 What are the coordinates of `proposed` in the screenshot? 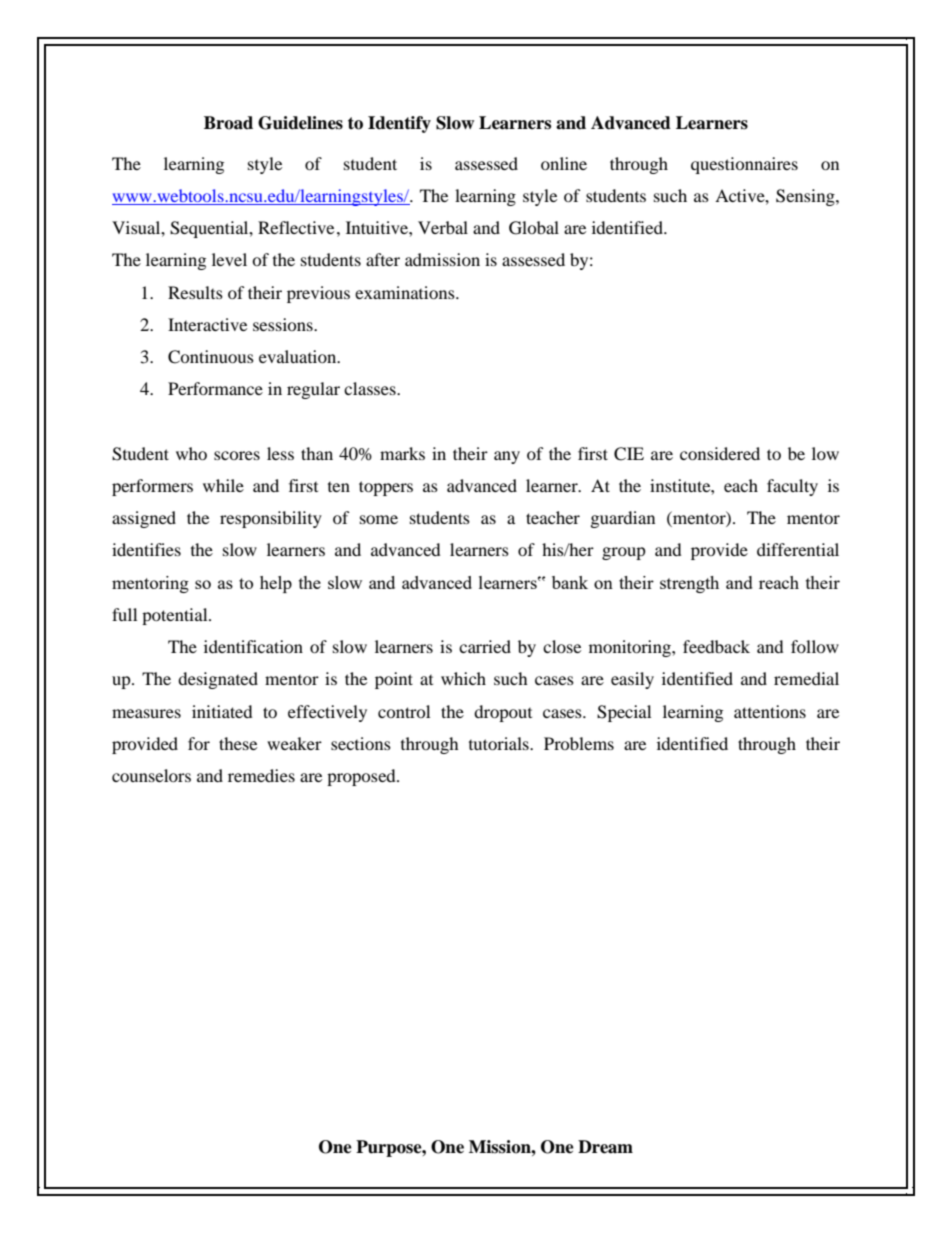 It's located at (362, 777).
